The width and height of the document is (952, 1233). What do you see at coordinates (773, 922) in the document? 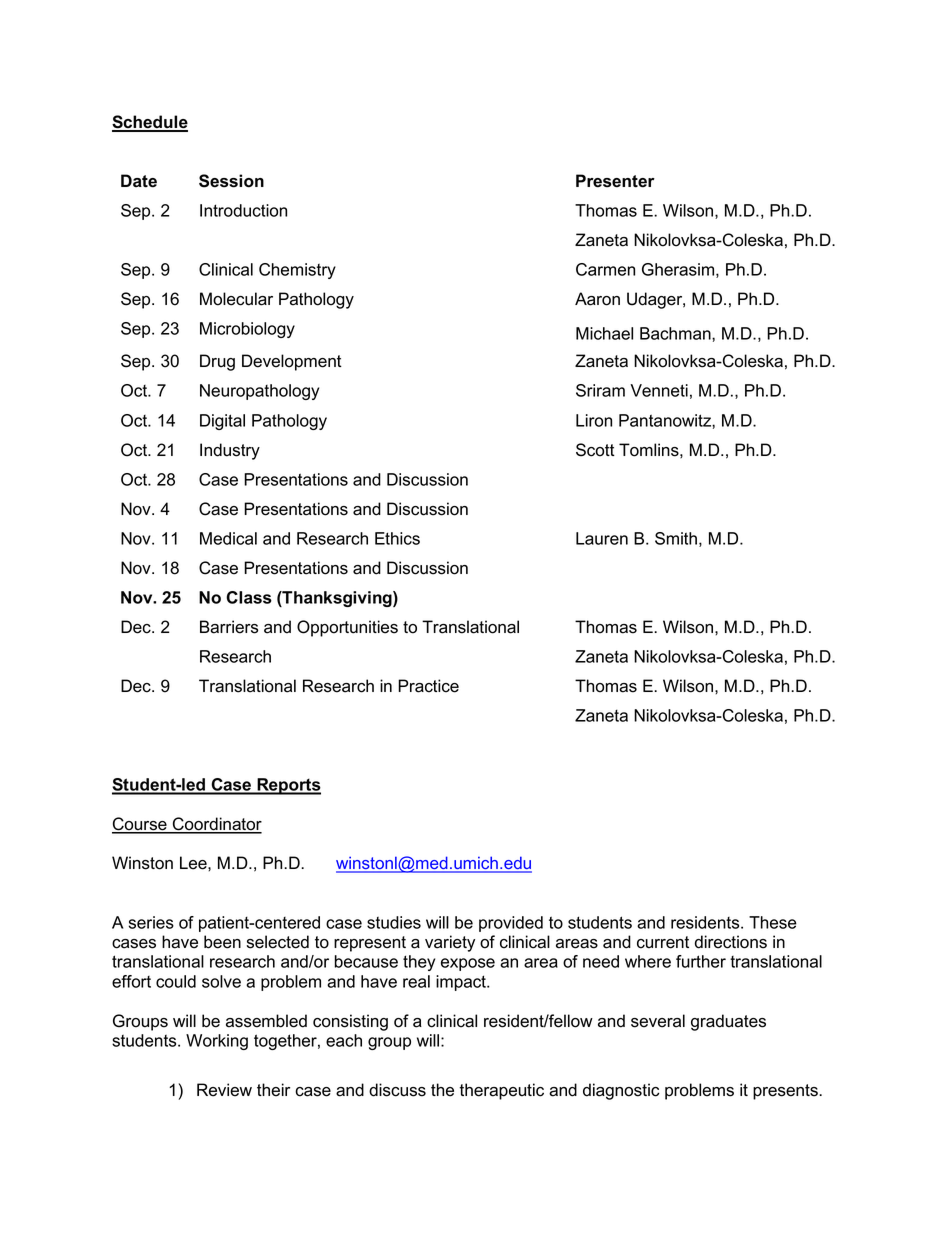
I see `These` at bounding box center [773, 922].
